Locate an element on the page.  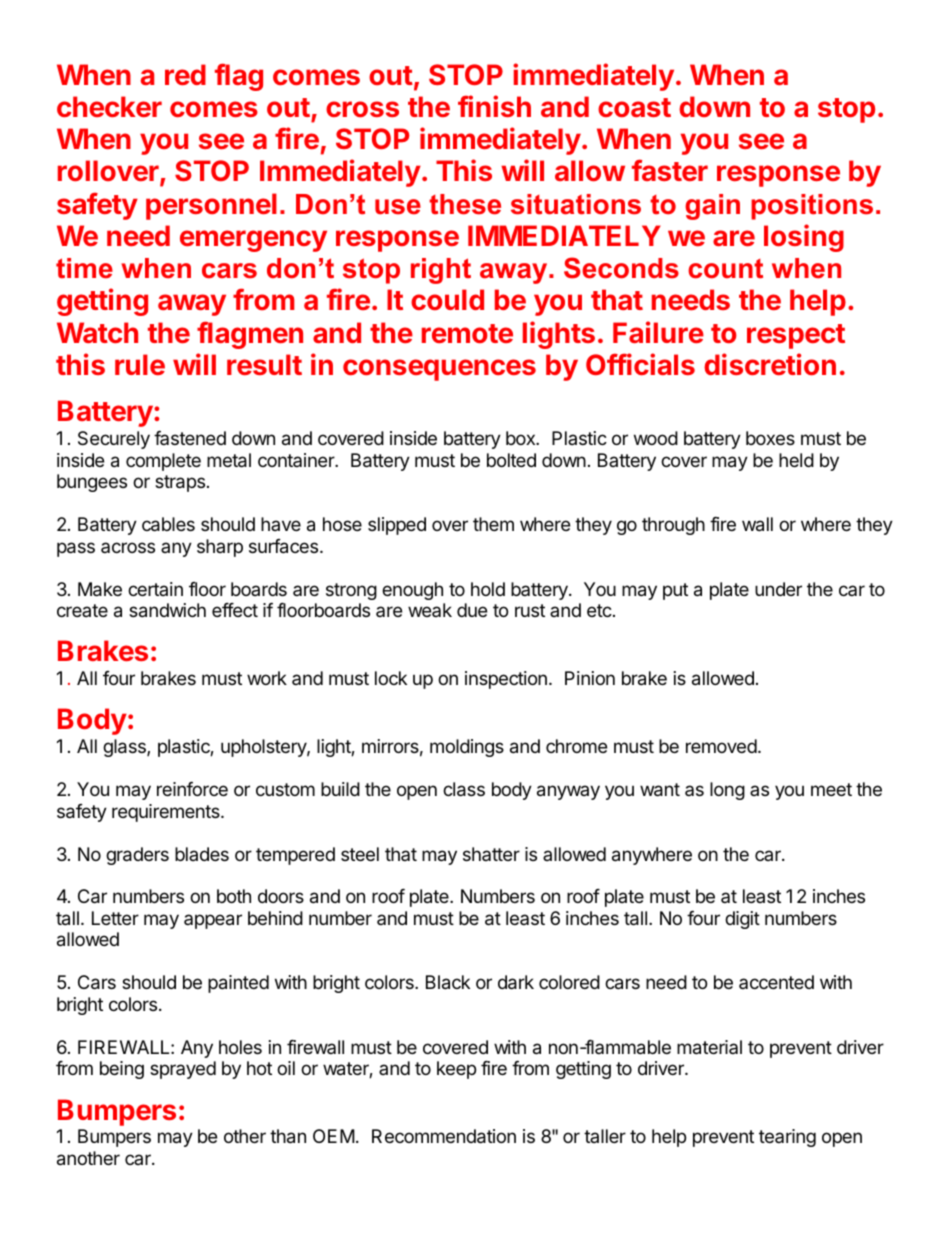
faster is located at coordinates (670, 170).
